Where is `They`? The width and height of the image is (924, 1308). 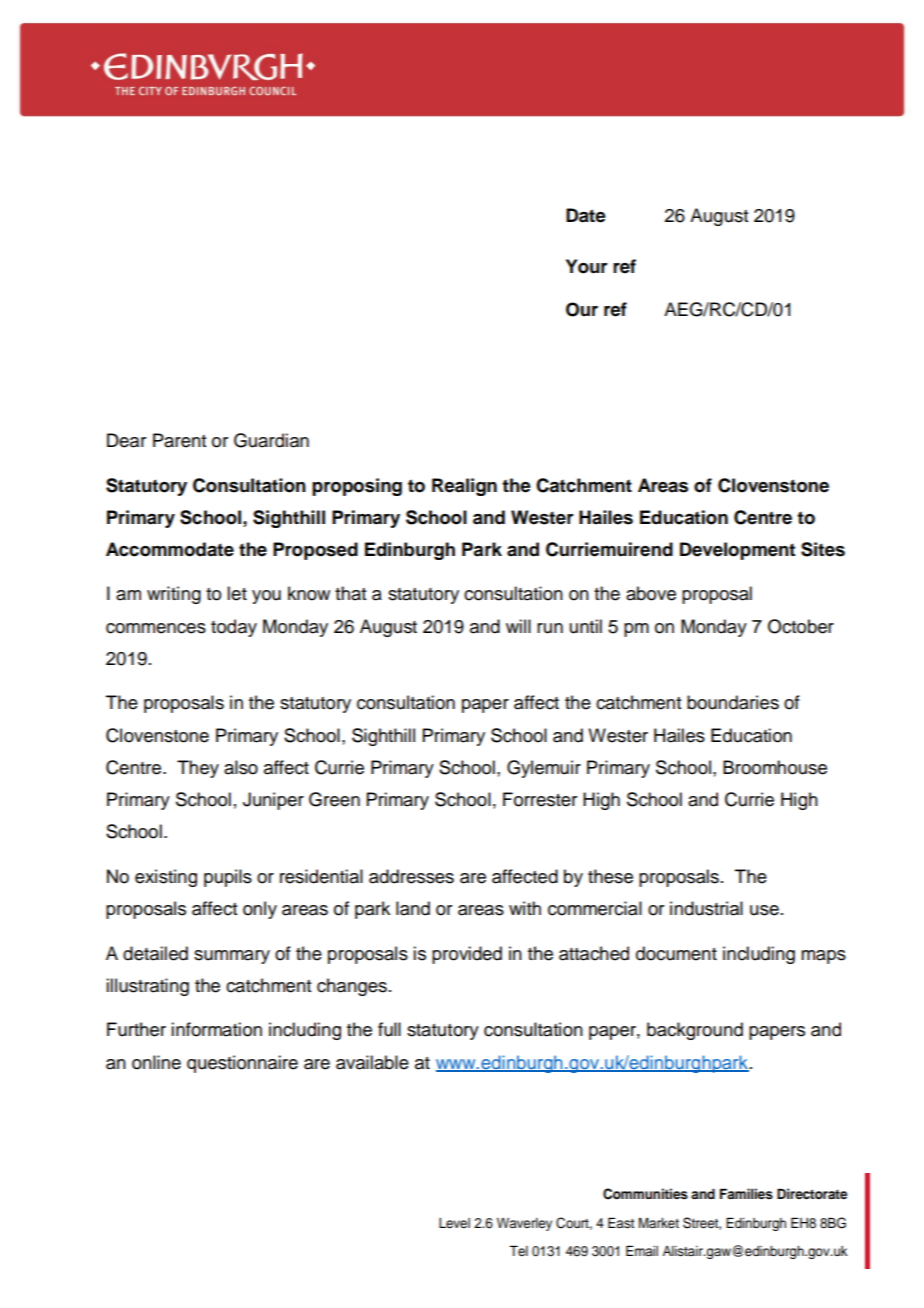
They is located at coordinates (198, 769).
